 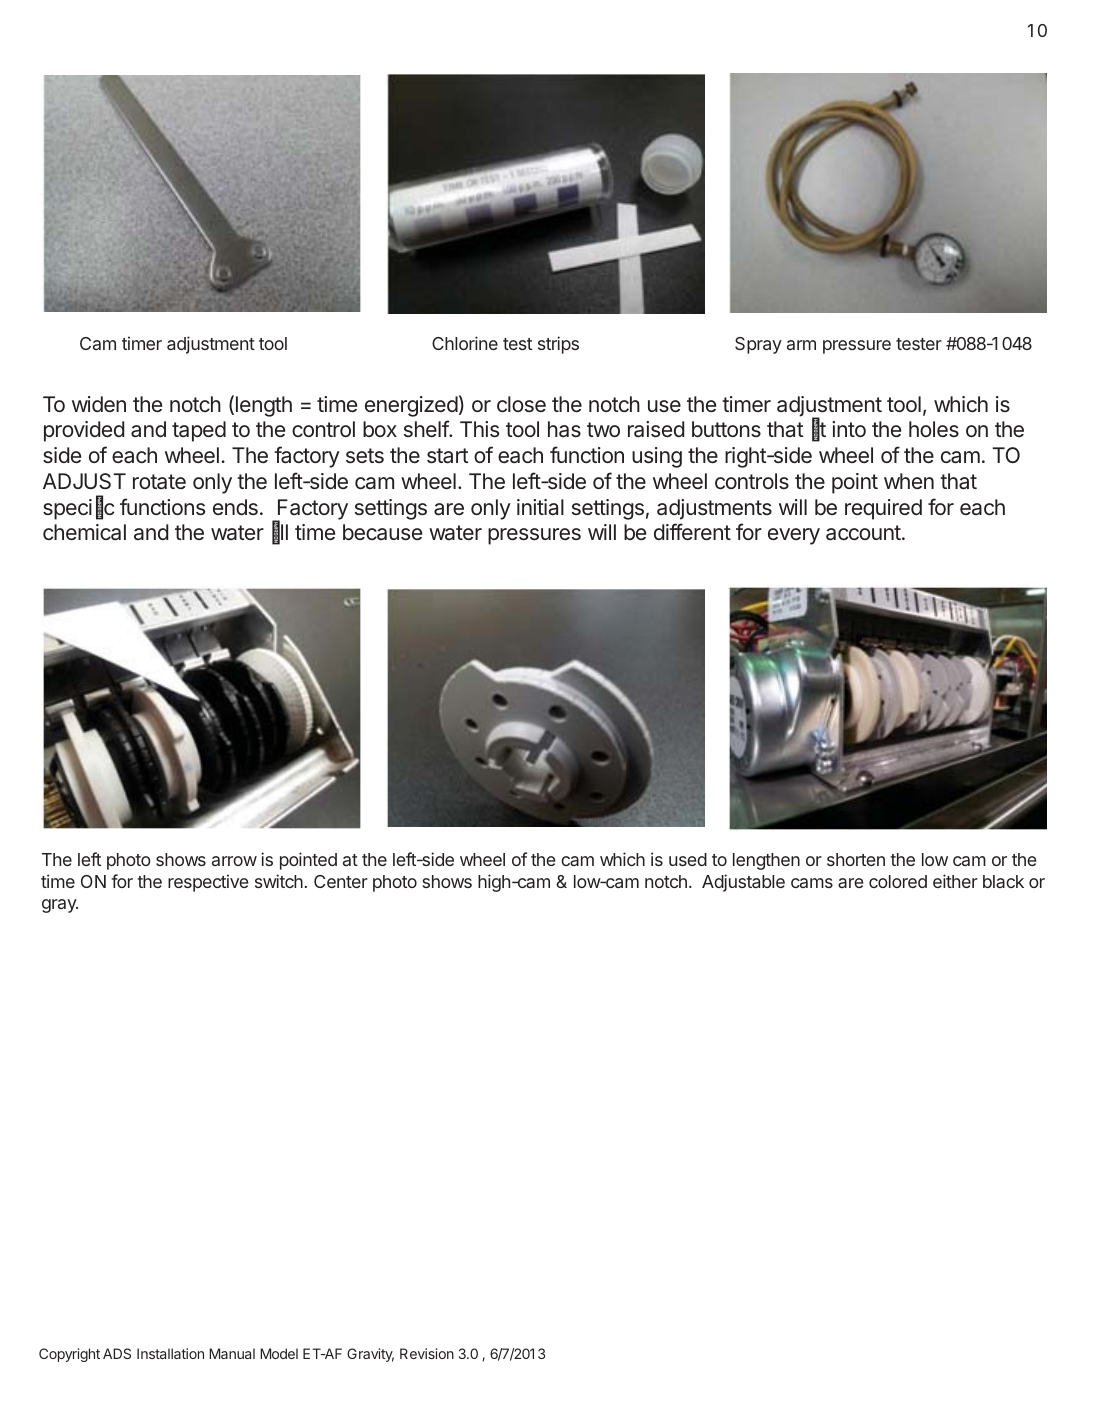 What do you see at coordinates (341, 881) in the screenshot?
I see `Center` at bounding box center [341, 881].
